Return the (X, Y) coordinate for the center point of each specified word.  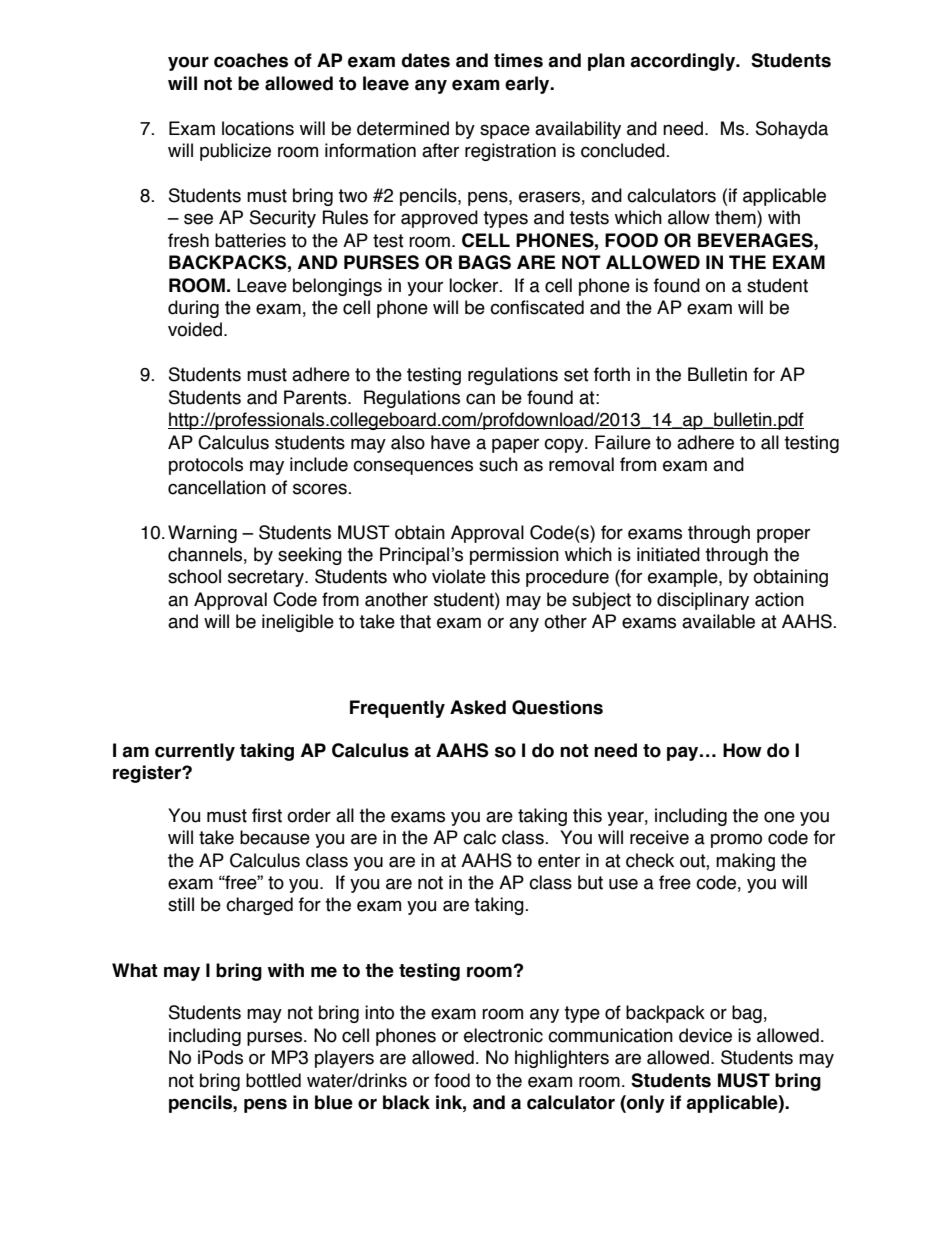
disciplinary (703, 601)
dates (426, 60)
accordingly (684, 62)
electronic (503, 1035)
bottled (273, 1080)
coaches (251, 60)
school (194, 576)
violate (459, 576)
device (705, 1035)
